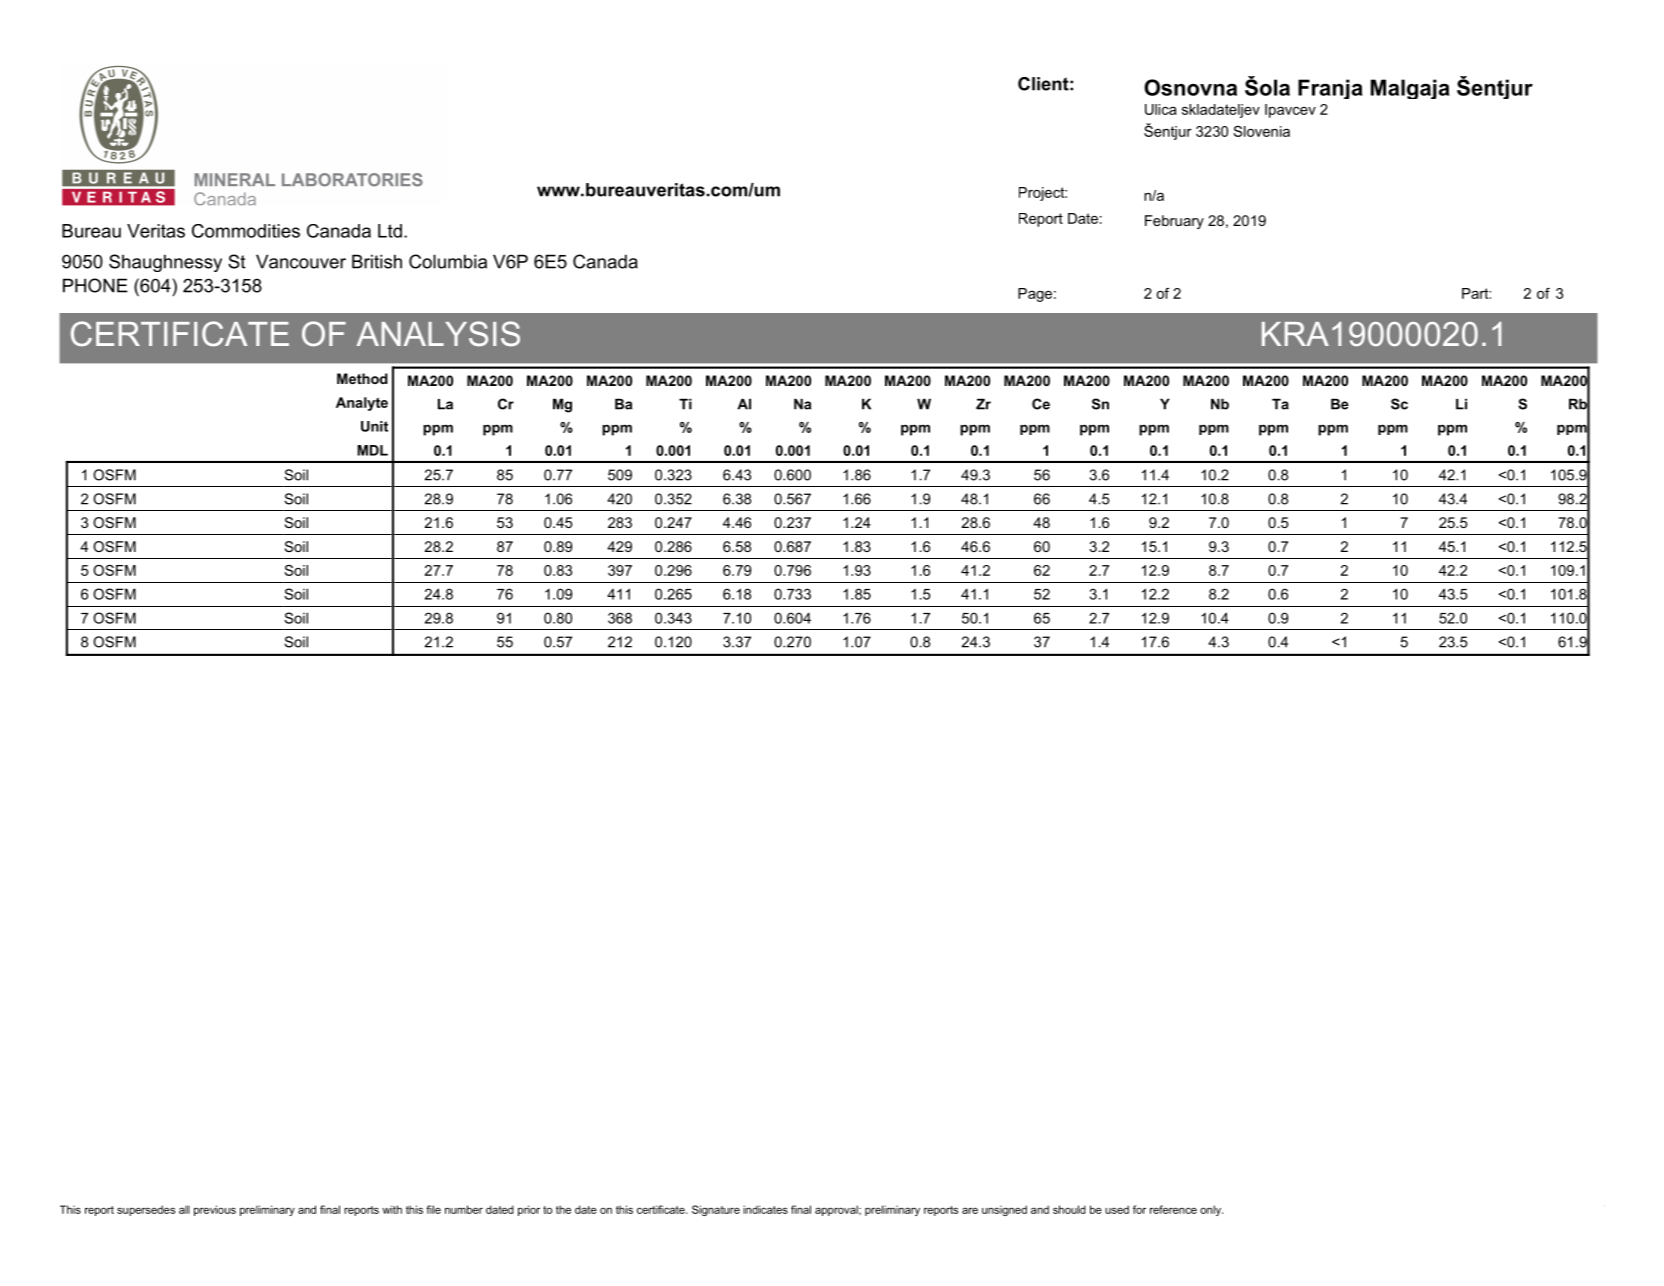  I want to click on MDL, so click(372, 450).
